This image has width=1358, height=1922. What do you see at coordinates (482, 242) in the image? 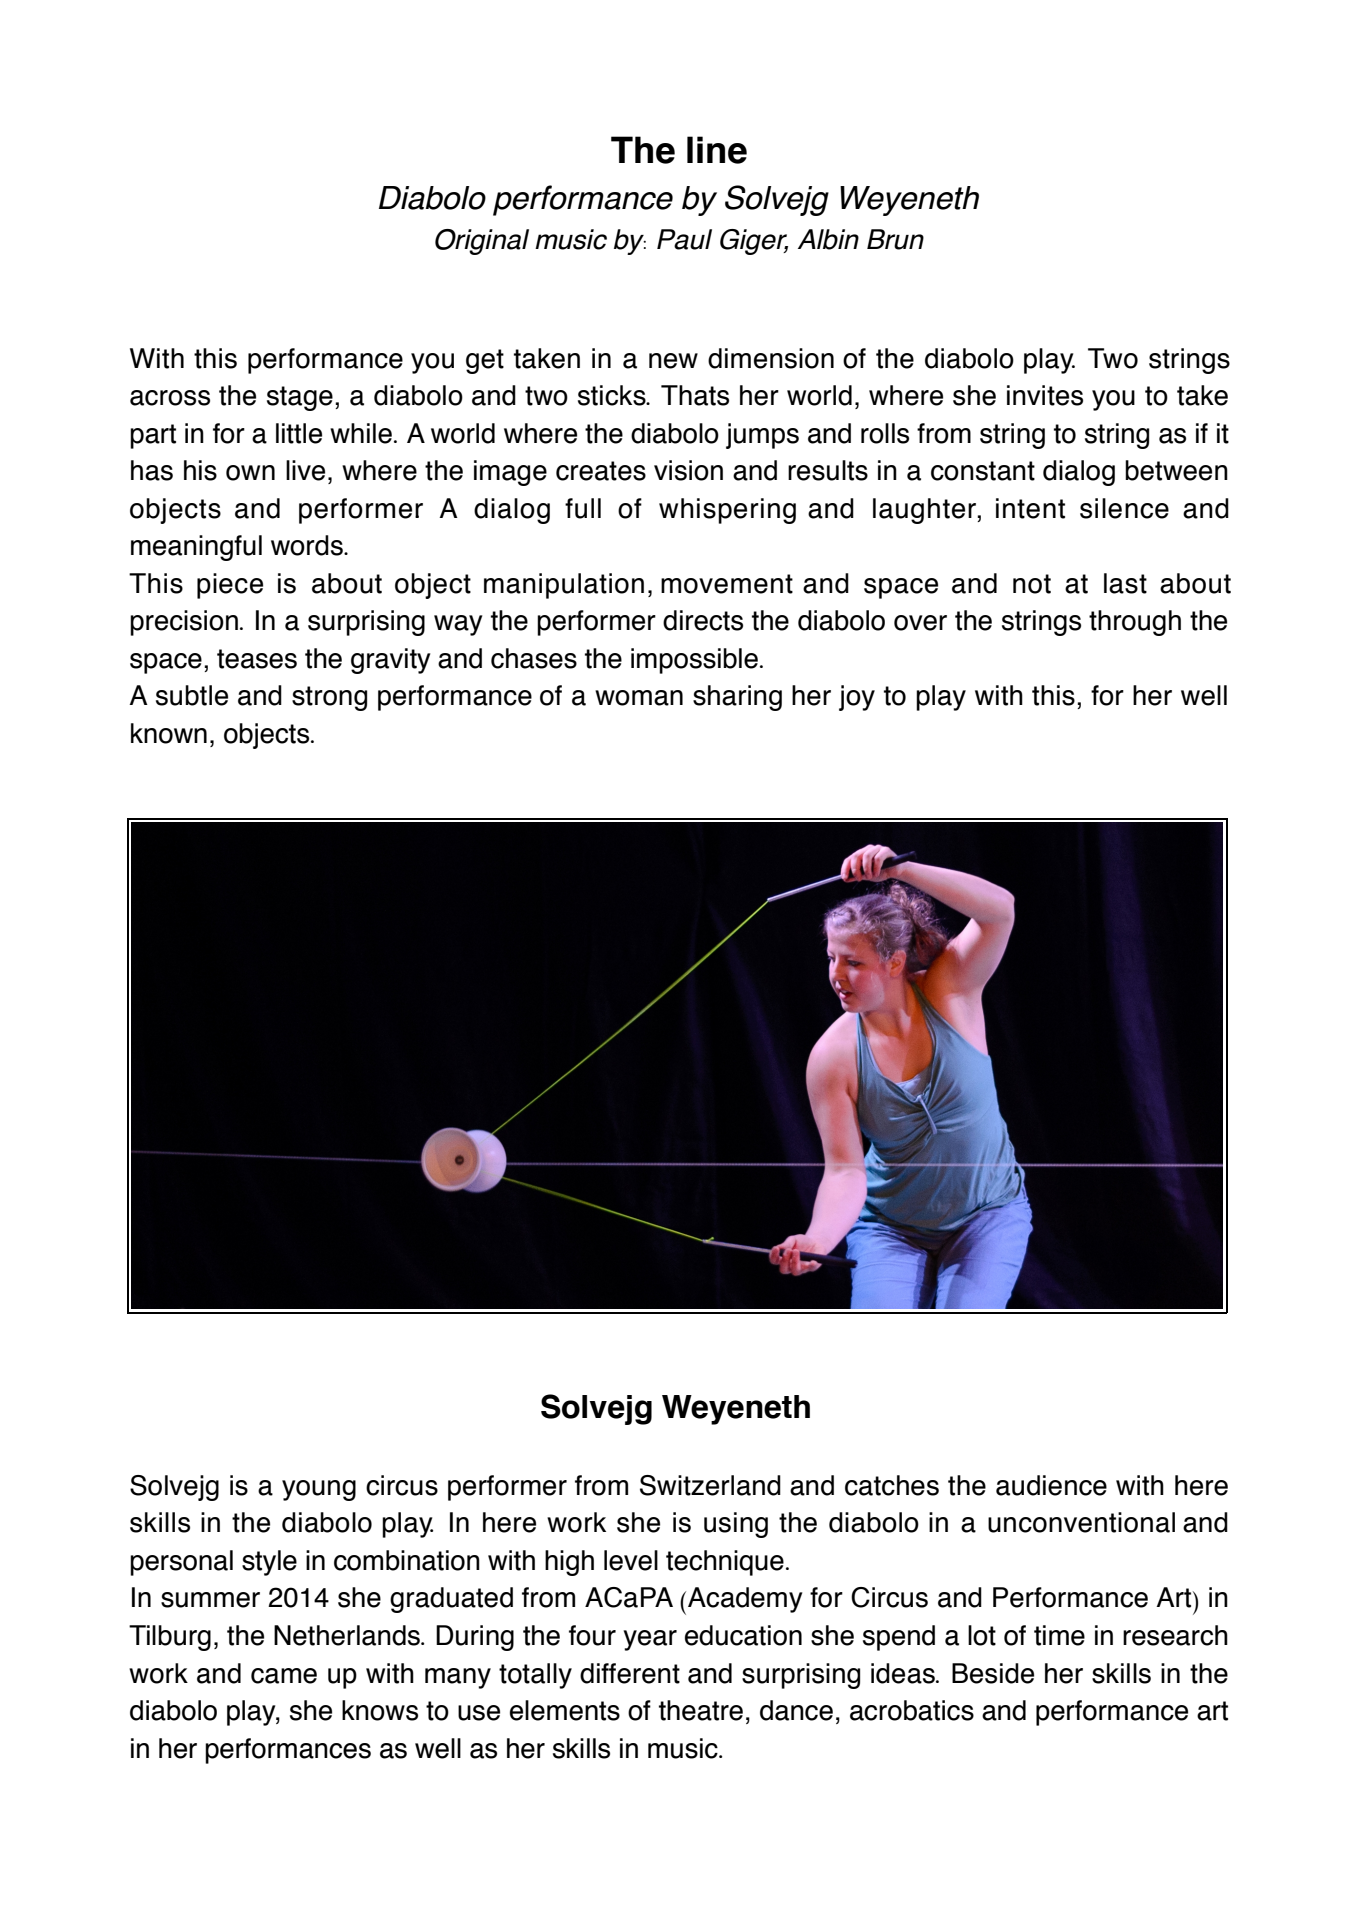
I see `Original` at bounding box center [482, 242].
